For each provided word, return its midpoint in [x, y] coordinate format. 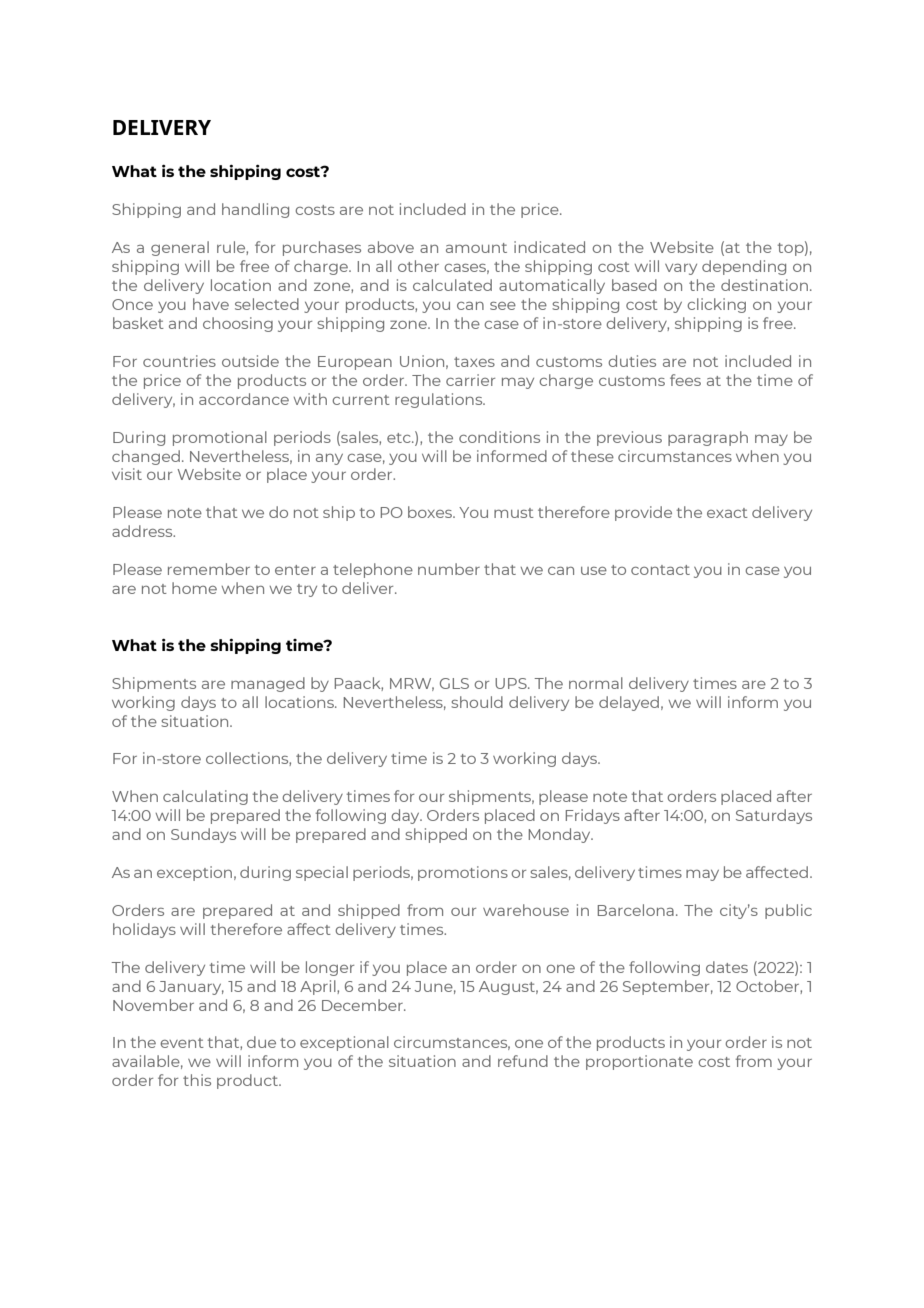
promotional [220, 438]
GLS [454, 683]
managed [268, 684]
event [182, 1043]
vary [681, 269]
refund [523, 1061]
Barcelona [636, 910]
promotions [463, 873]
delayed [629, 703]
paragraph [708, 438]
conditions [499, 437]
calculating [205, 797]
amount [476, 248]
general [180, 248]
